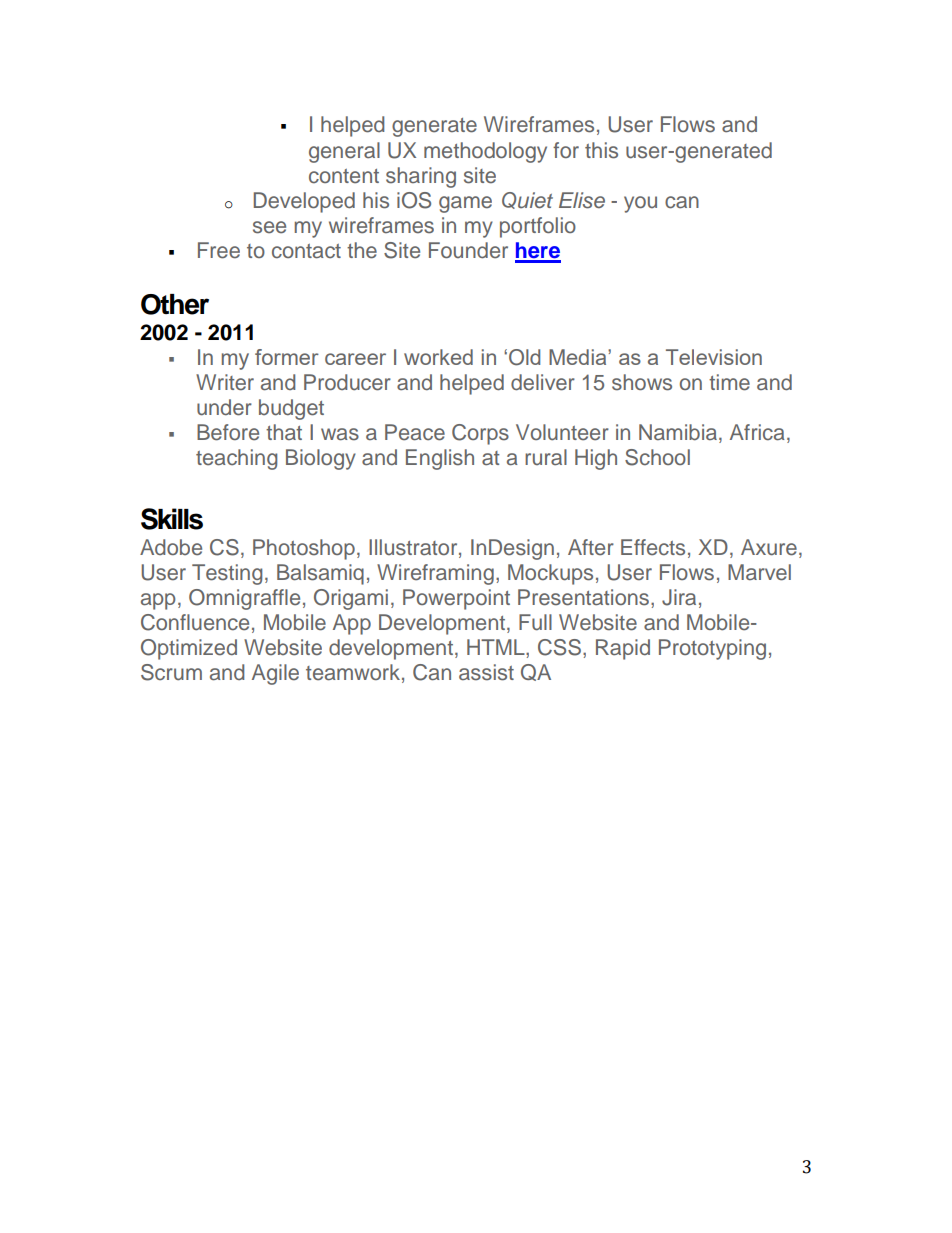  Describe the element at coordinates (712, 649) in the screenshot. I see `Prototyping` at that location.
